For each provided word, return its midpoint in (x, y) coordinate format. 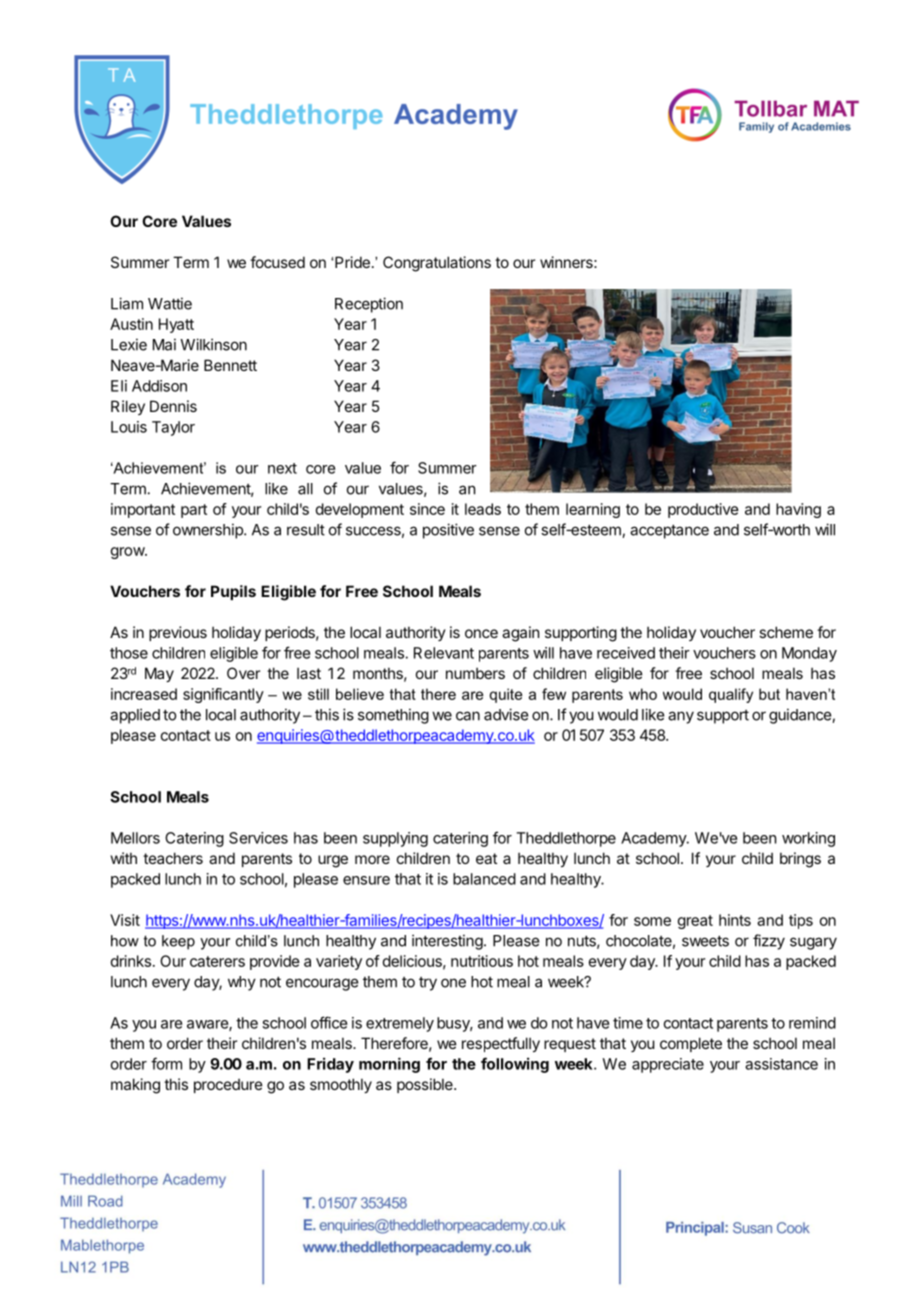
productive (703, 510)
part (194, 511)
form (166, 1063)
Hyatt (176, 325)
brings (800, 860)
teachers (173, 858)
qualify (731, 695)
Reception (369, 305)
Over (243, 673)
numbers (475, 673)
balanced (484, 879)
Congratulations (437, 264)
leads (483, 509)
